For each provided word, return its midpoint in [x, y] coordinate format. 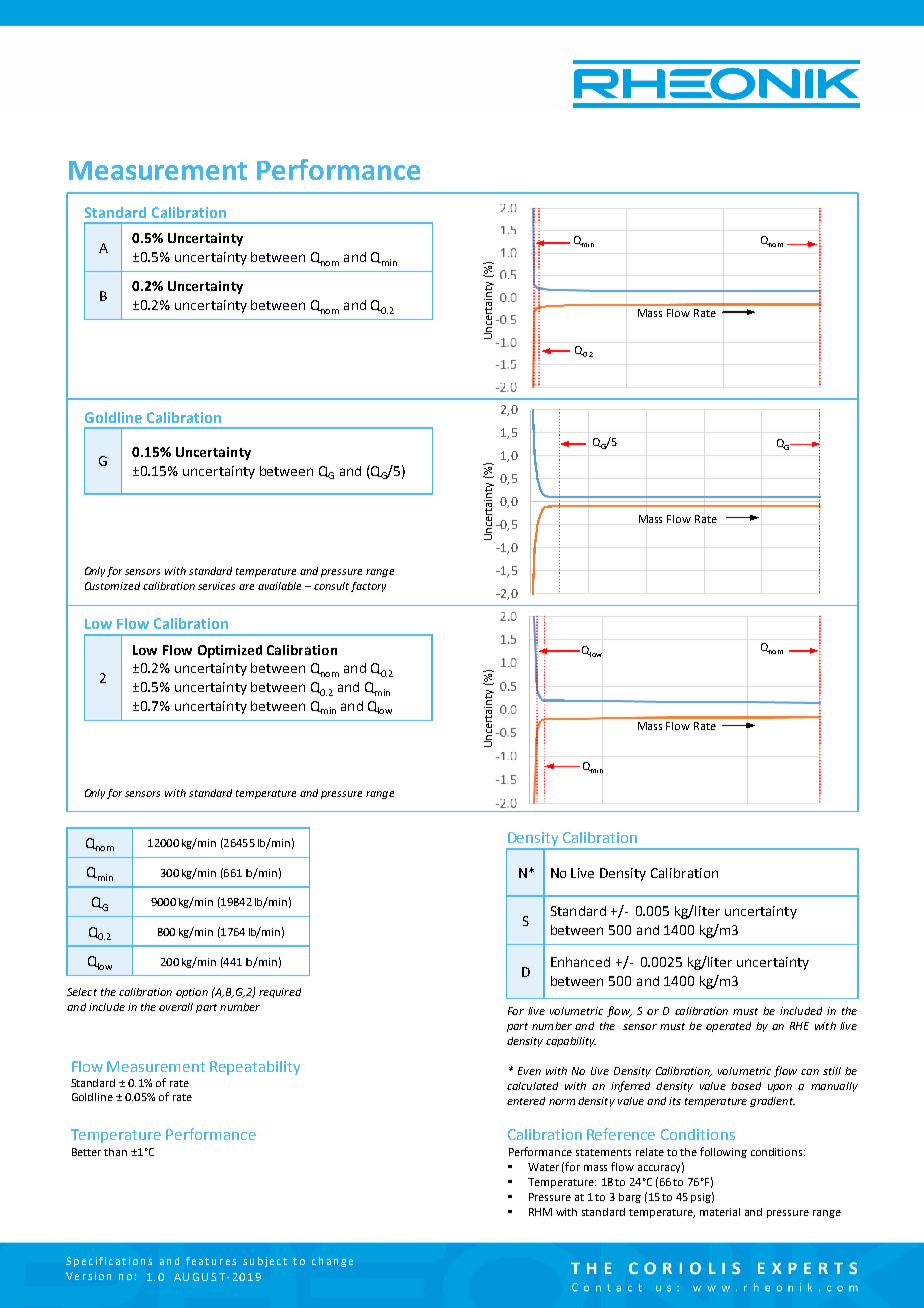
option [192, 993]
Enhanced [580, 962]
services [216, 586]
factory [368, 587]
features [211, 1261]
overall [176, 1007]
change [332, 1262]
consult [331, 586]
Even [529, 1071]
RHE [799, 1026]
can [810, 1072]
